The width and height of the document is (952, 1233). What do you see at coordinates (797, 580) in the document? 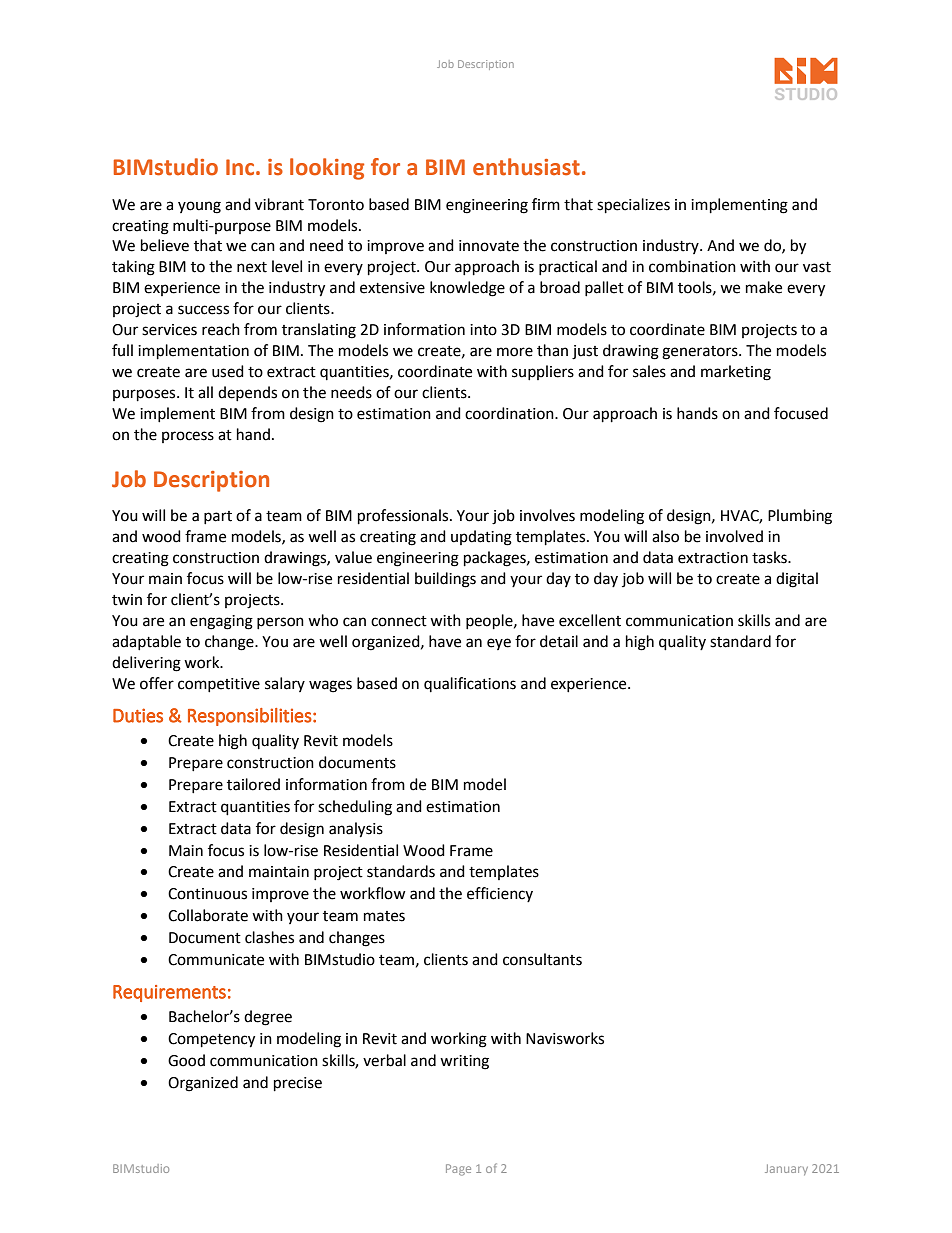
I see `digital` at bounding box center [797, 580].
